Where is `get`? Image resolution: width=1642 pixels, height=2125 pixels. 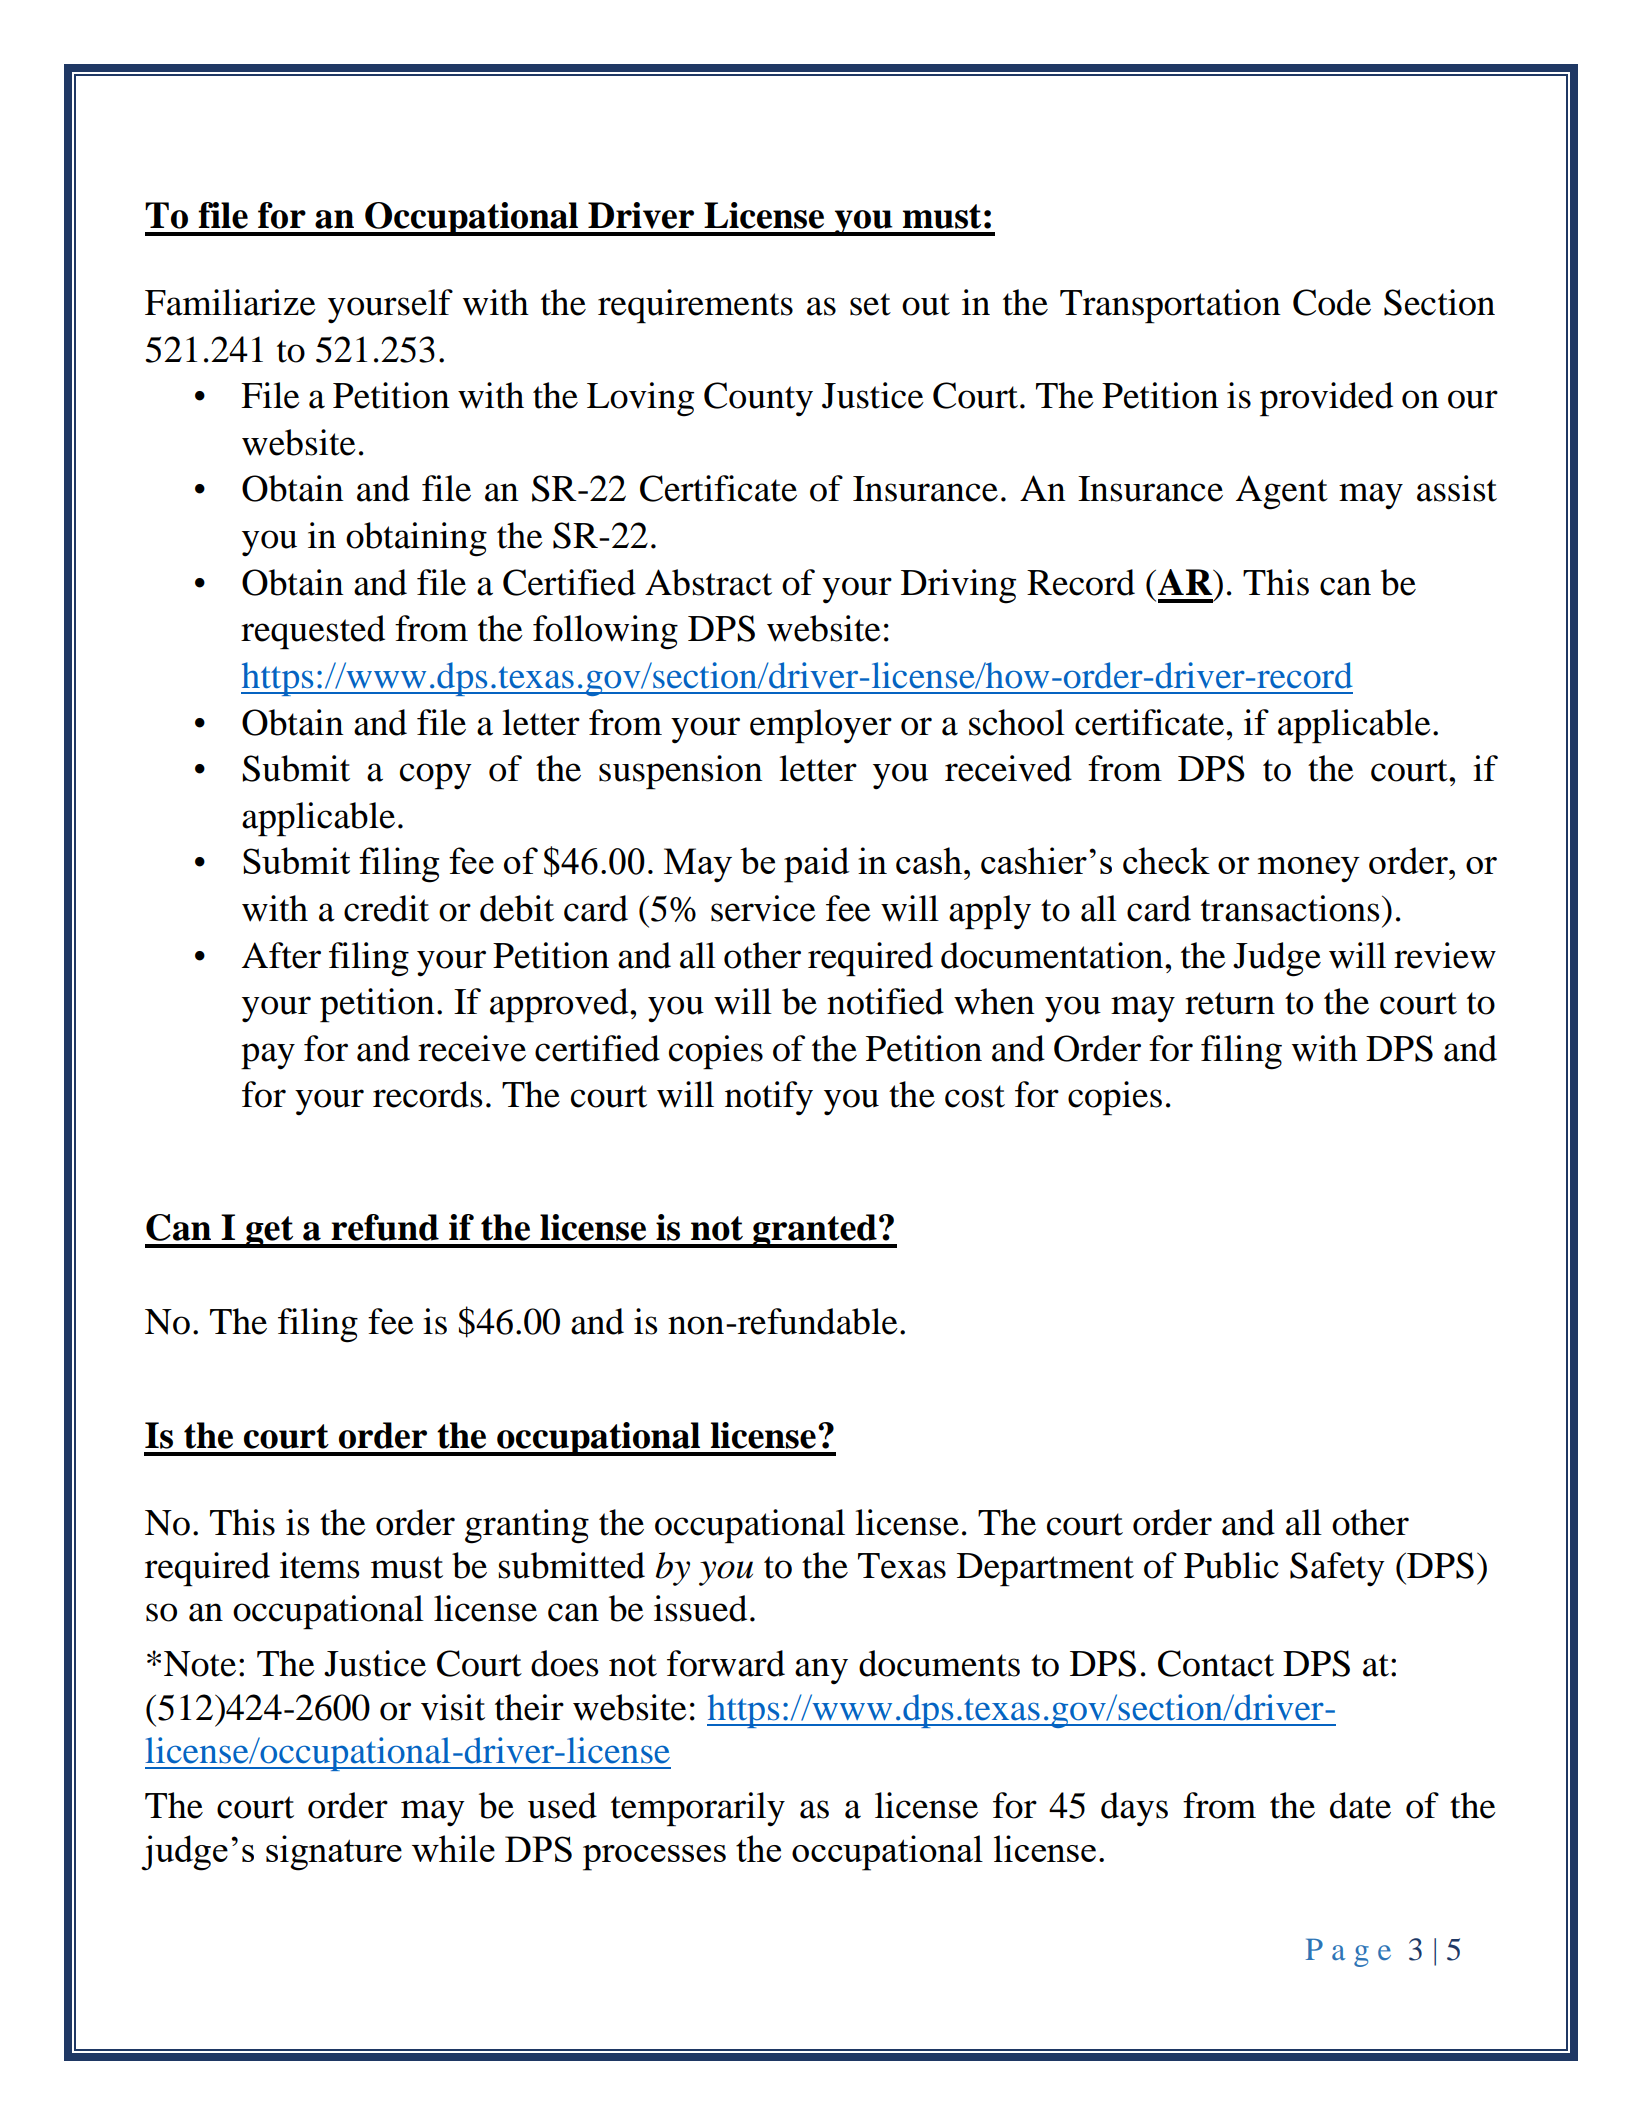
get is located at coordinates (270, 1232).
